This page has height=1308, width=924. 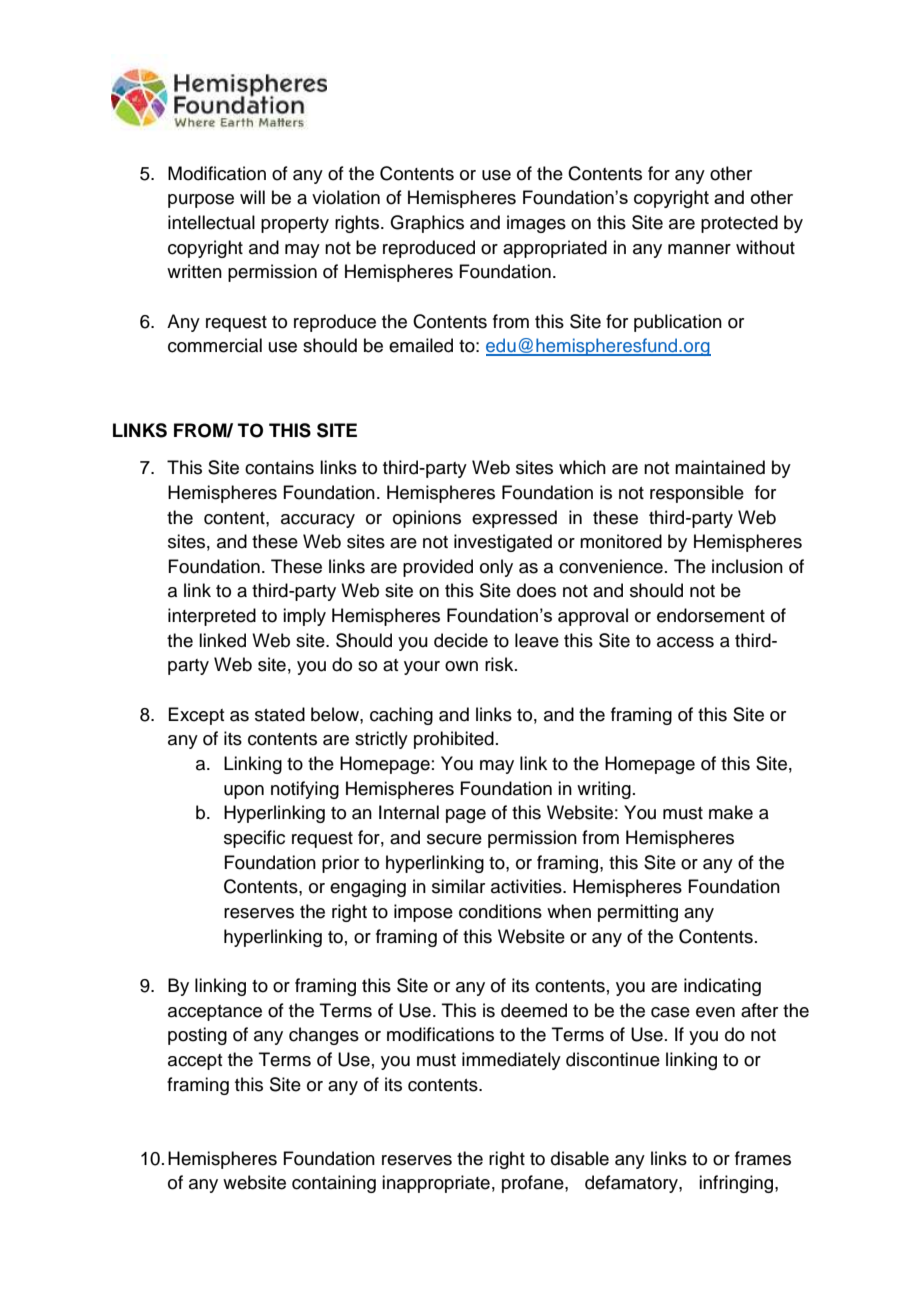 I want to click on conditions, so click(x=500, y=911).
